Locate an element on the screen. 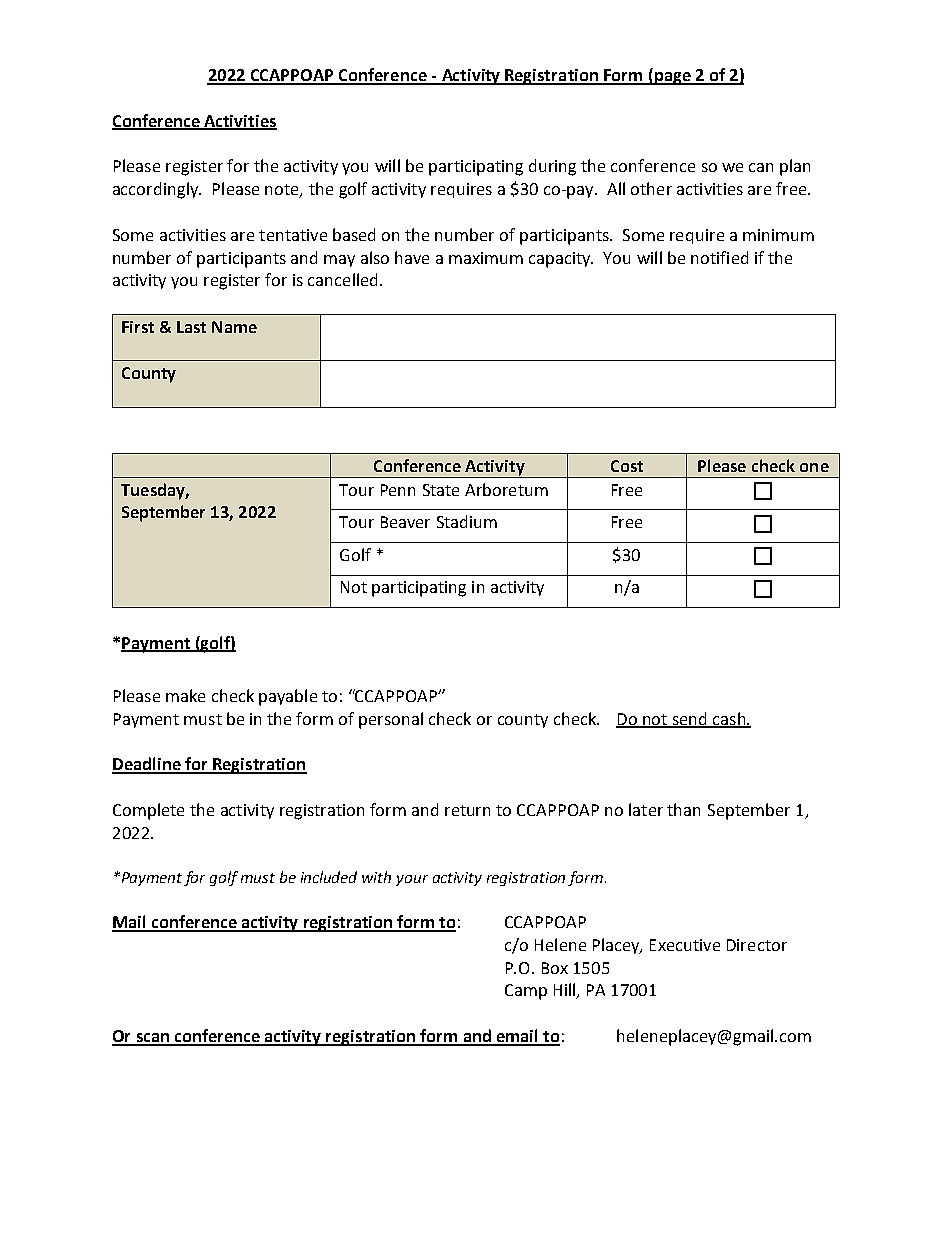 The height and width of the screenshot is (1233, 952). make is located at coordinates (185, 695).
